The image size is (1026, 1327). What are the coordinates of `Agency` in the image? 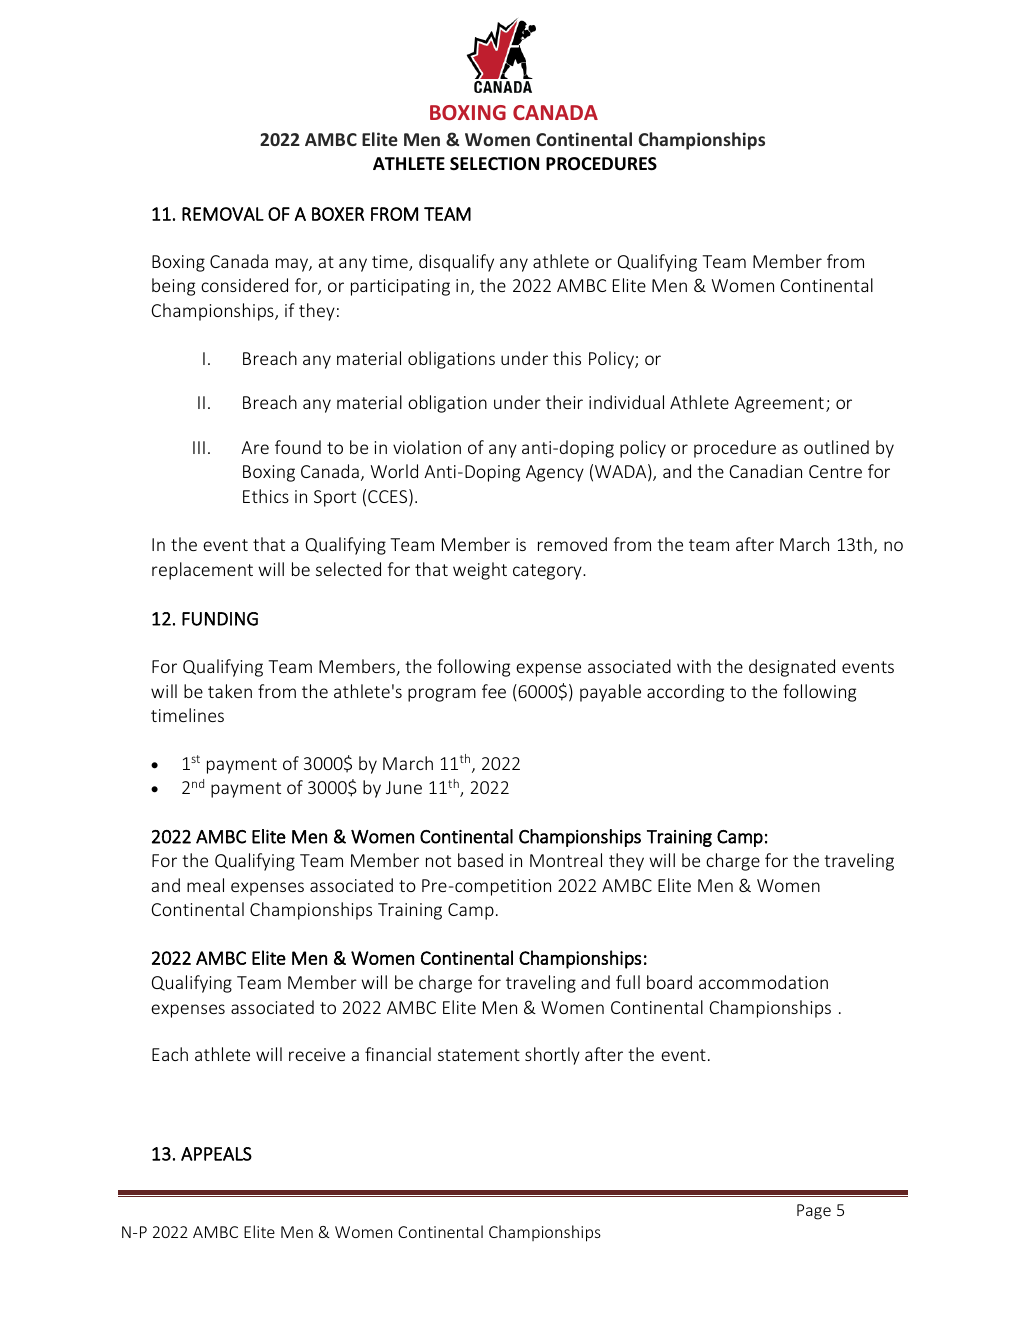 It's located at (555, 473).
